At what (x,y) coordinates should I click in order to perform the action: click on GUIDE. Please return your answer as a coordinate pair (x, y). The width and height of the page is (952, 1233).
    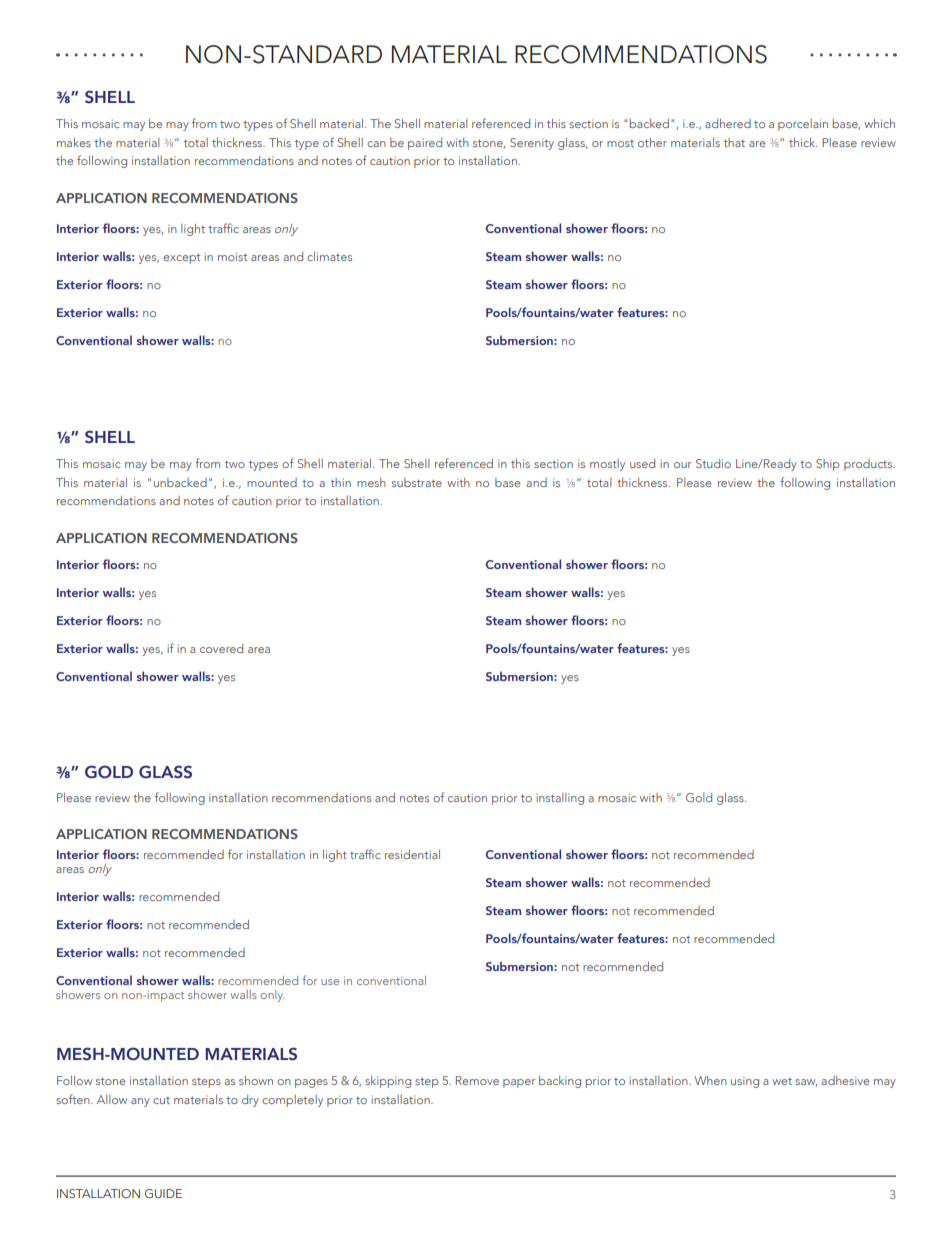
    Looking at the image, I should click on (163, 1193).
